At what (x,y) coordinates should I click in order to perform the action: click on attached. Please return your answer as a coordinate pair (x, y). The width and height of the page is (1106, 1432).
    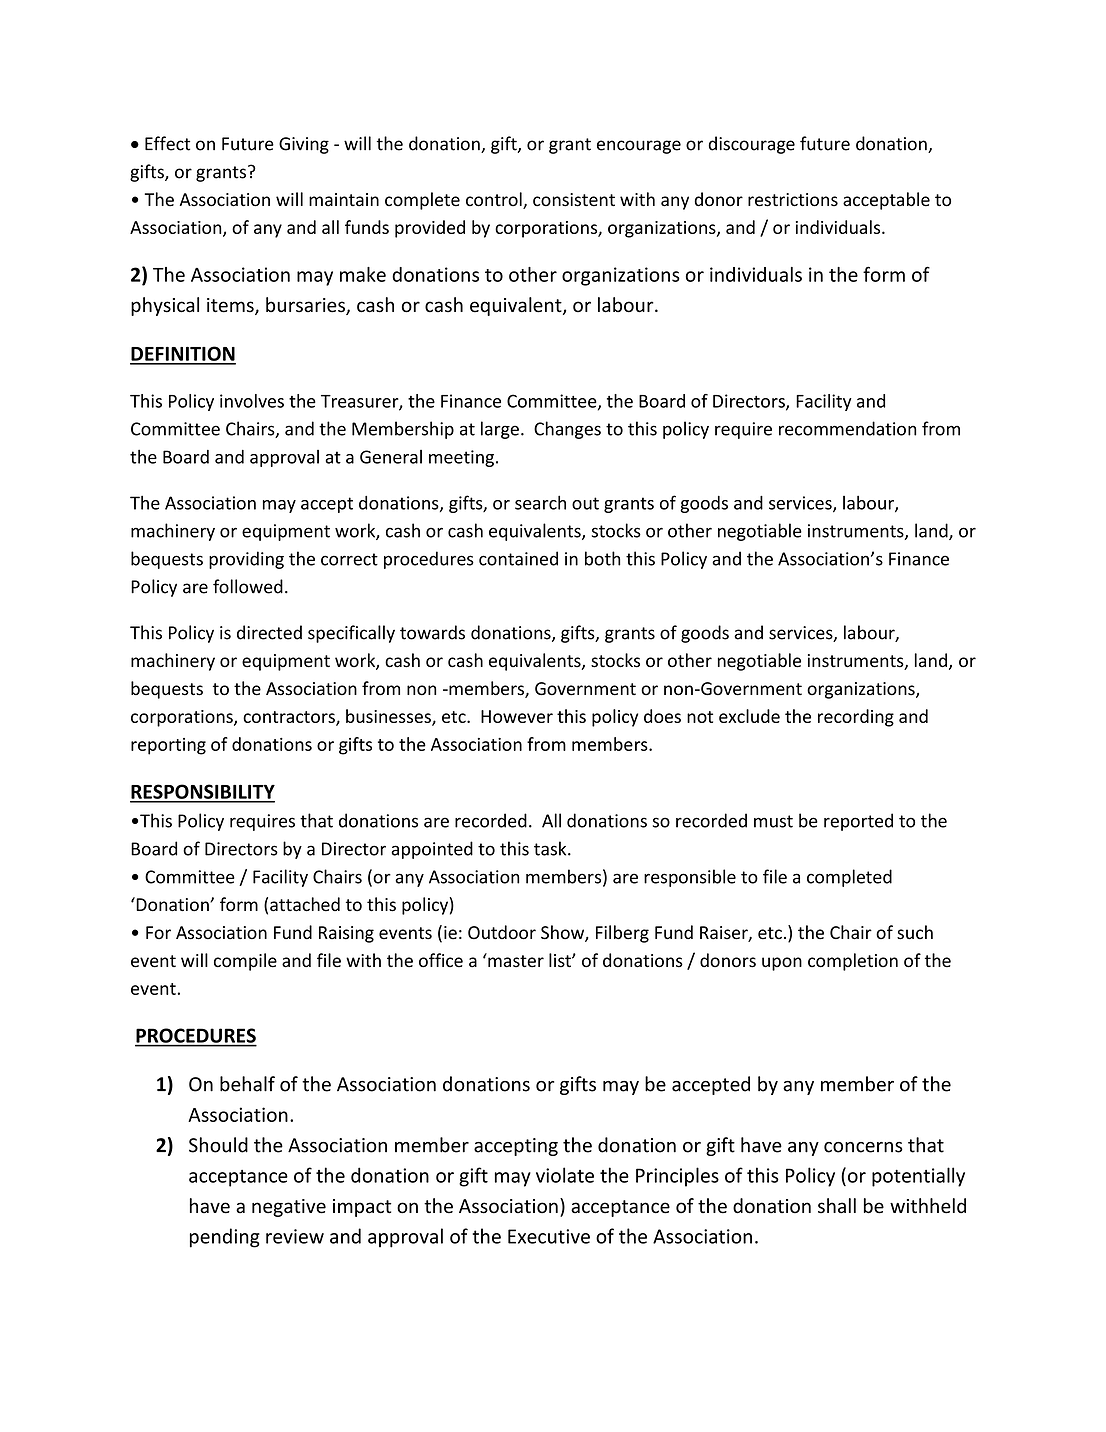
    Looking at the image, I should click on (305, 904).
